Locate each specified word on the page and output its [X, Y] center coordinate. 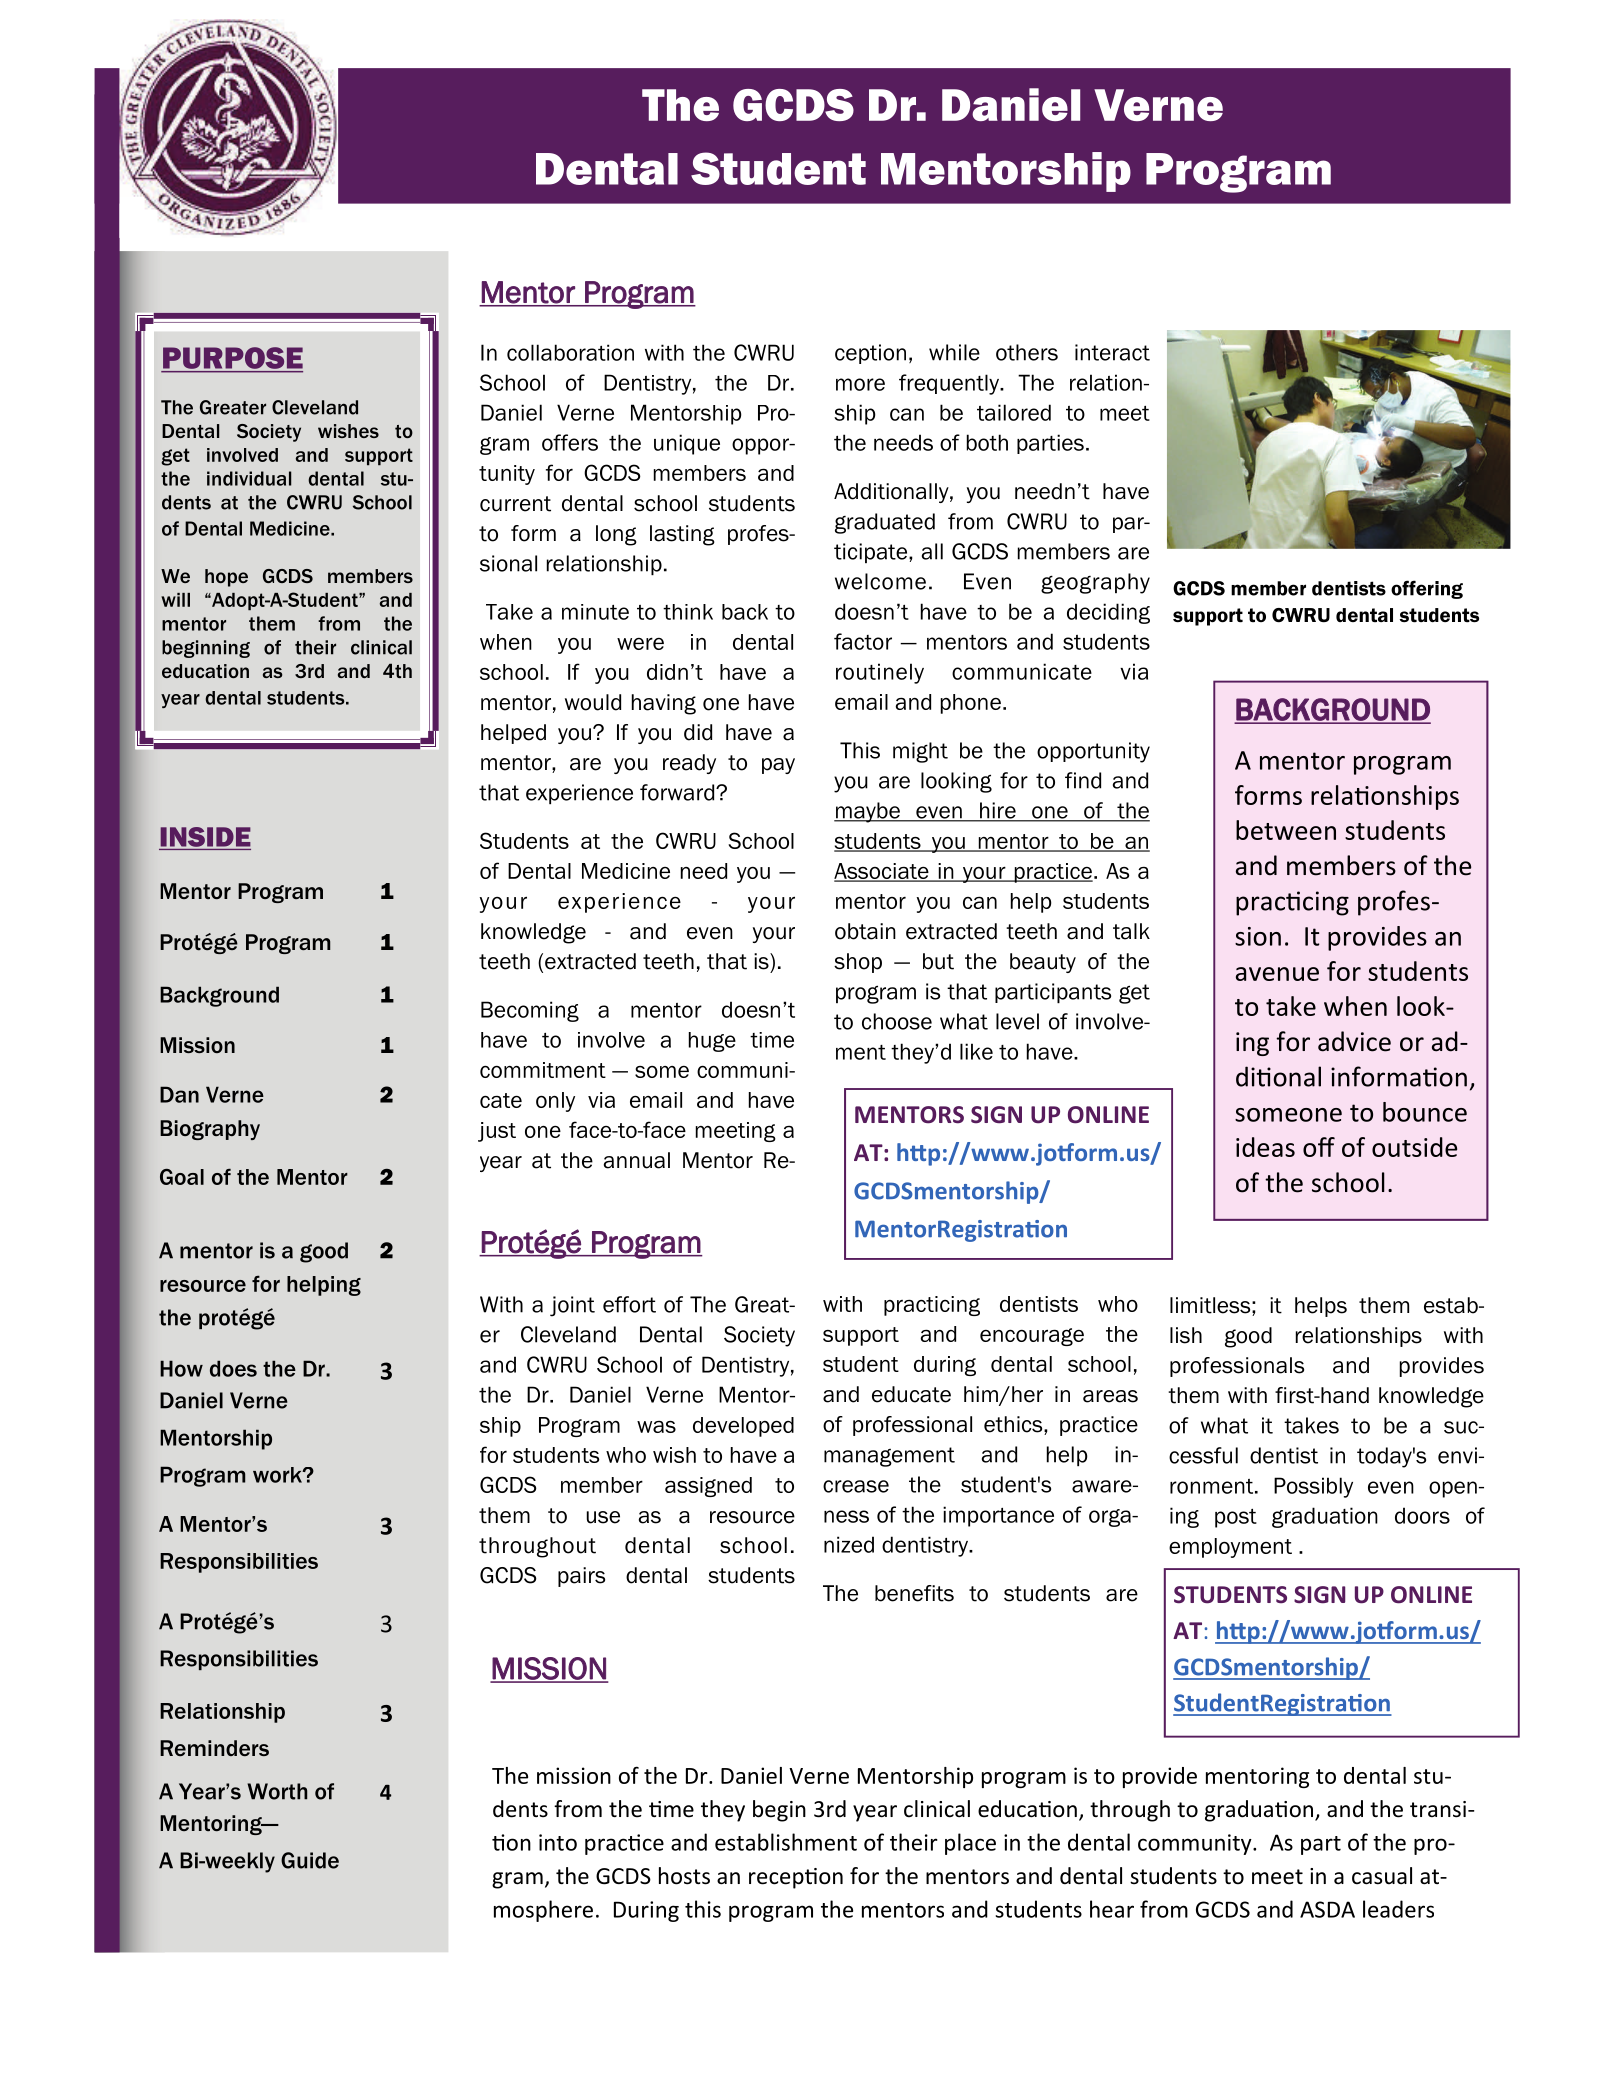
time [772, 1040]
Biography [210, 1130]
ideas [1265, 1147]
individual [249, 478]
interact [1112, 352]
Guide [310, 1860]
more [860, 384]
